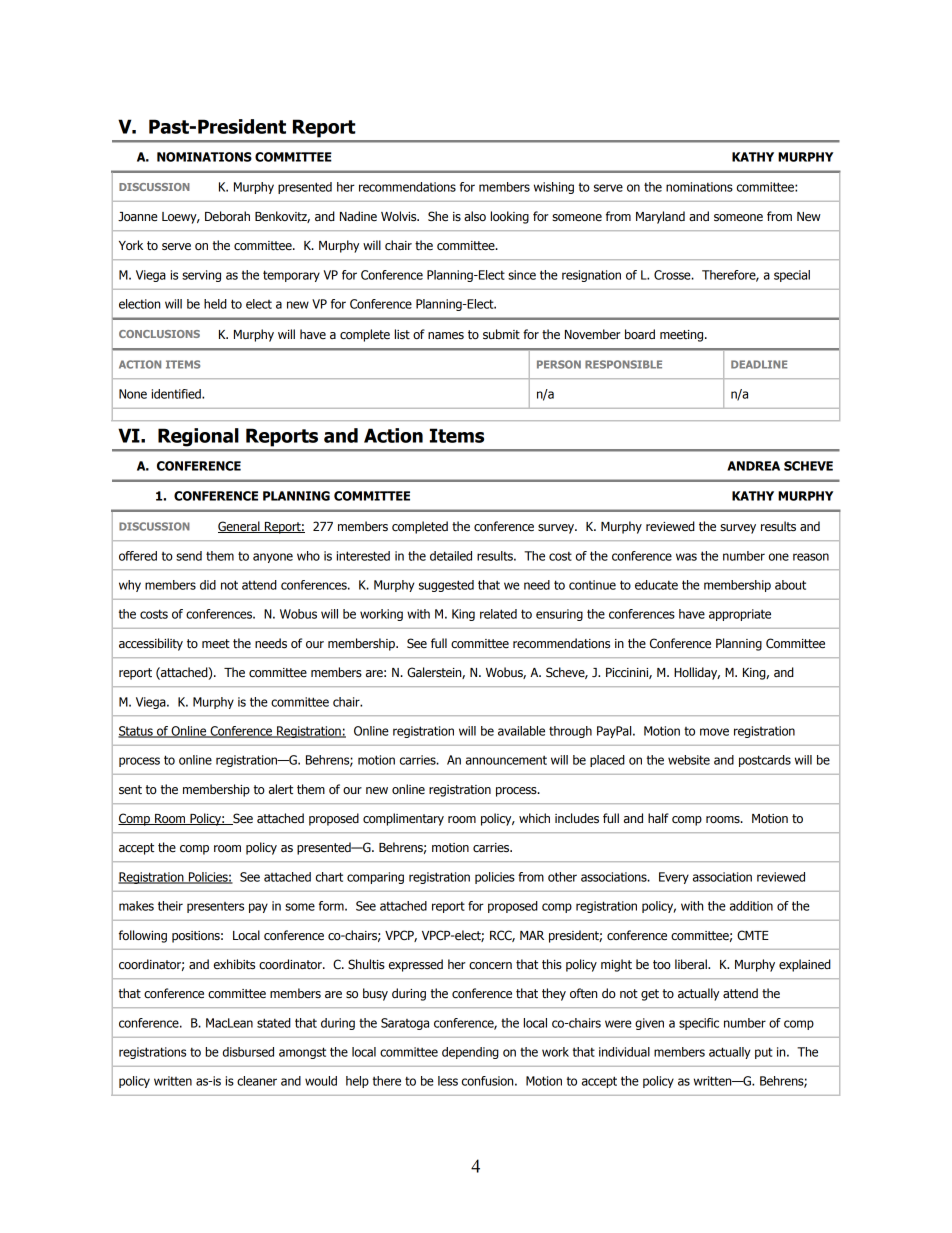 The width and height of the page is (952, 1233). Describe the element at coordinates (498, 614) in the page. I see `related` at that location.
